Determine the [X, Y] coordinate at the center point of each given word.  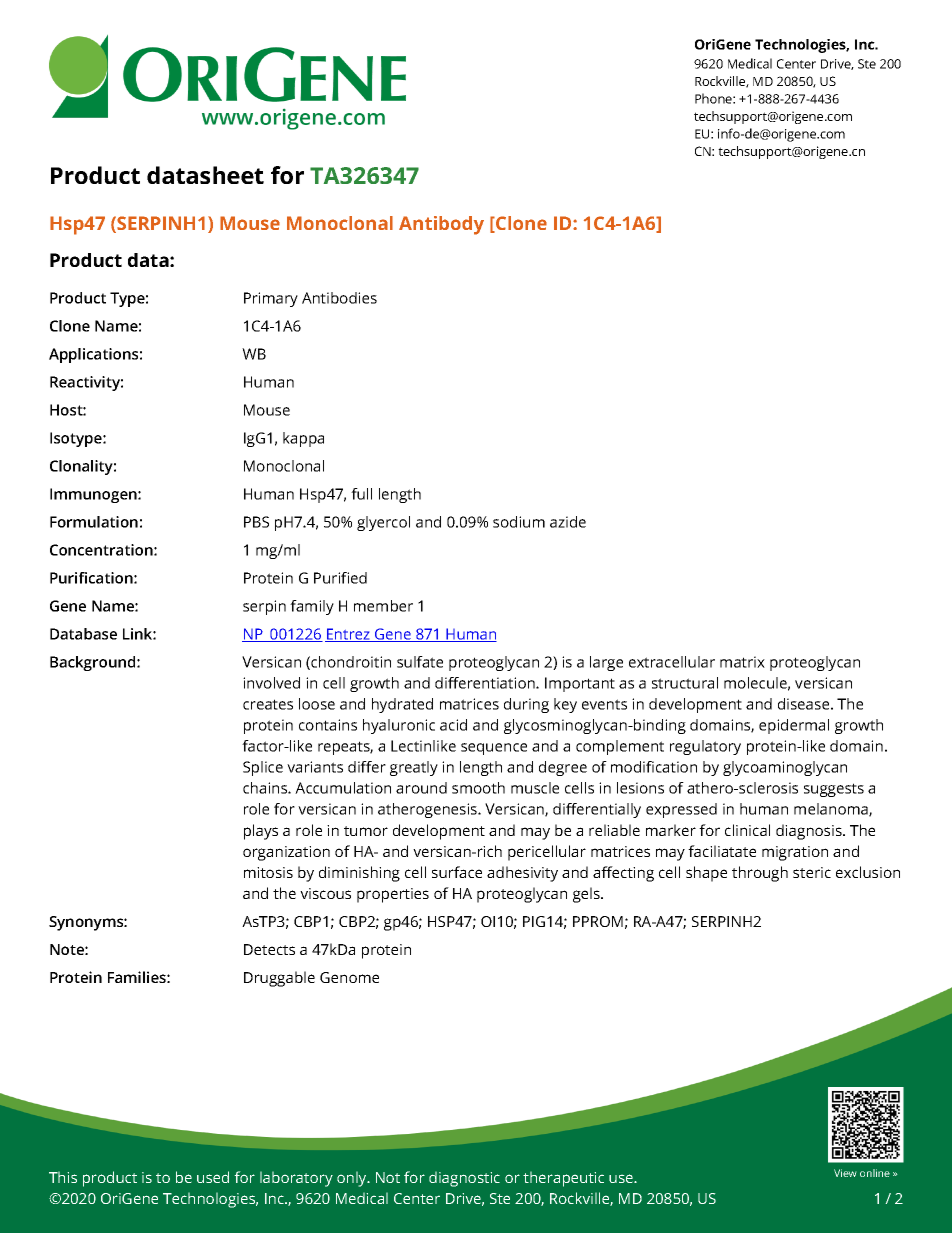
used [213, 1177]
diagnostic [464, 1179]
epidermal [794, 726]
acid [453, 725]
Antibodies [339, 298]
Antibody [441, 225]
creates [268, 704]
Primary [271, 299]
